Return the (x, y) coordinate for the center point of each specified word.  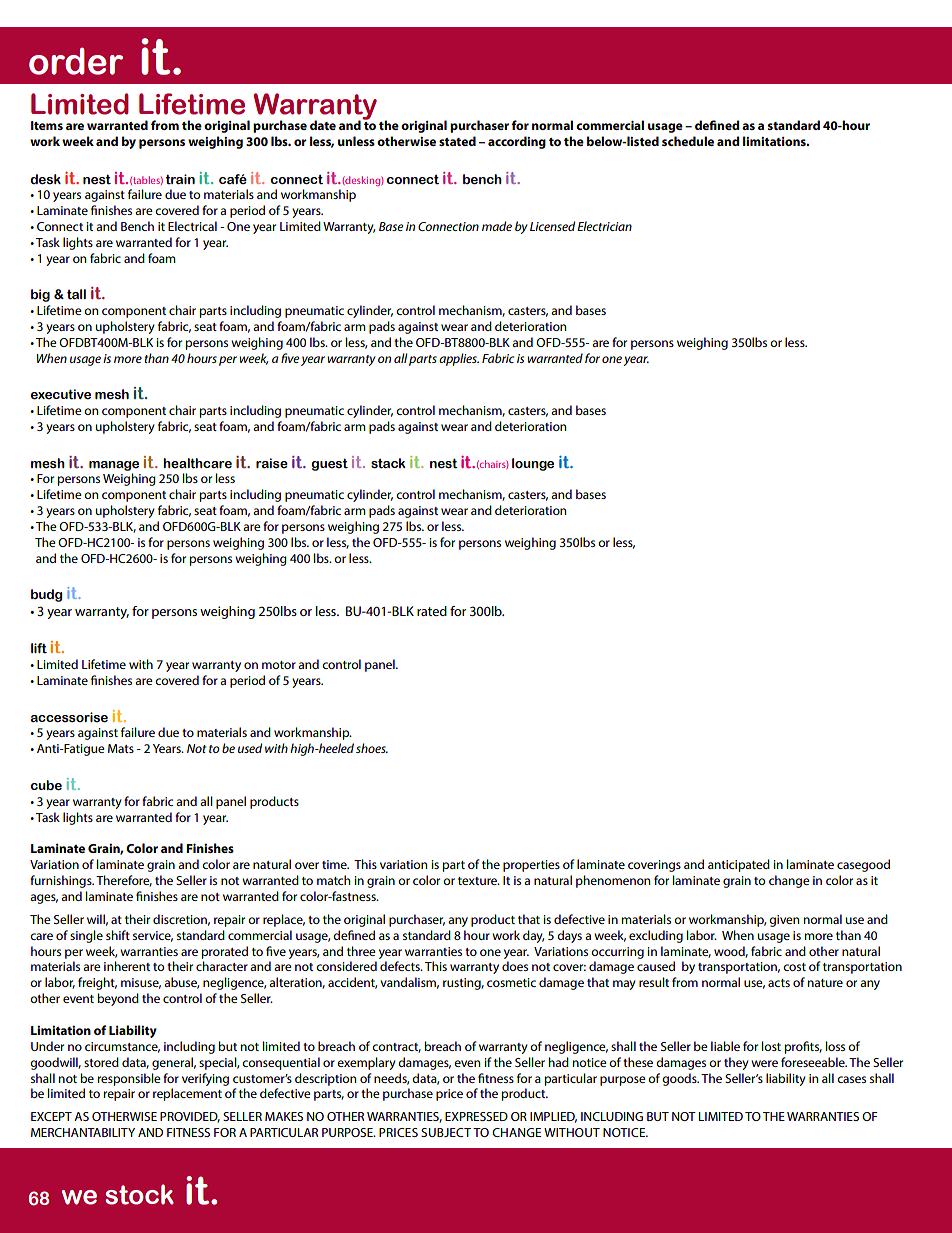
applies (459, 359)
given (784, 921)
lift (39, 648)
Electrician (604, 226)
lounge (533, 464)
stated (457, 141)
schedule (688, 141)
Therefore (124, 881)
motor (279, 665)
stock (139, 1194)
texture (478, 881)
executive (61, 394)
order (76, 61)
